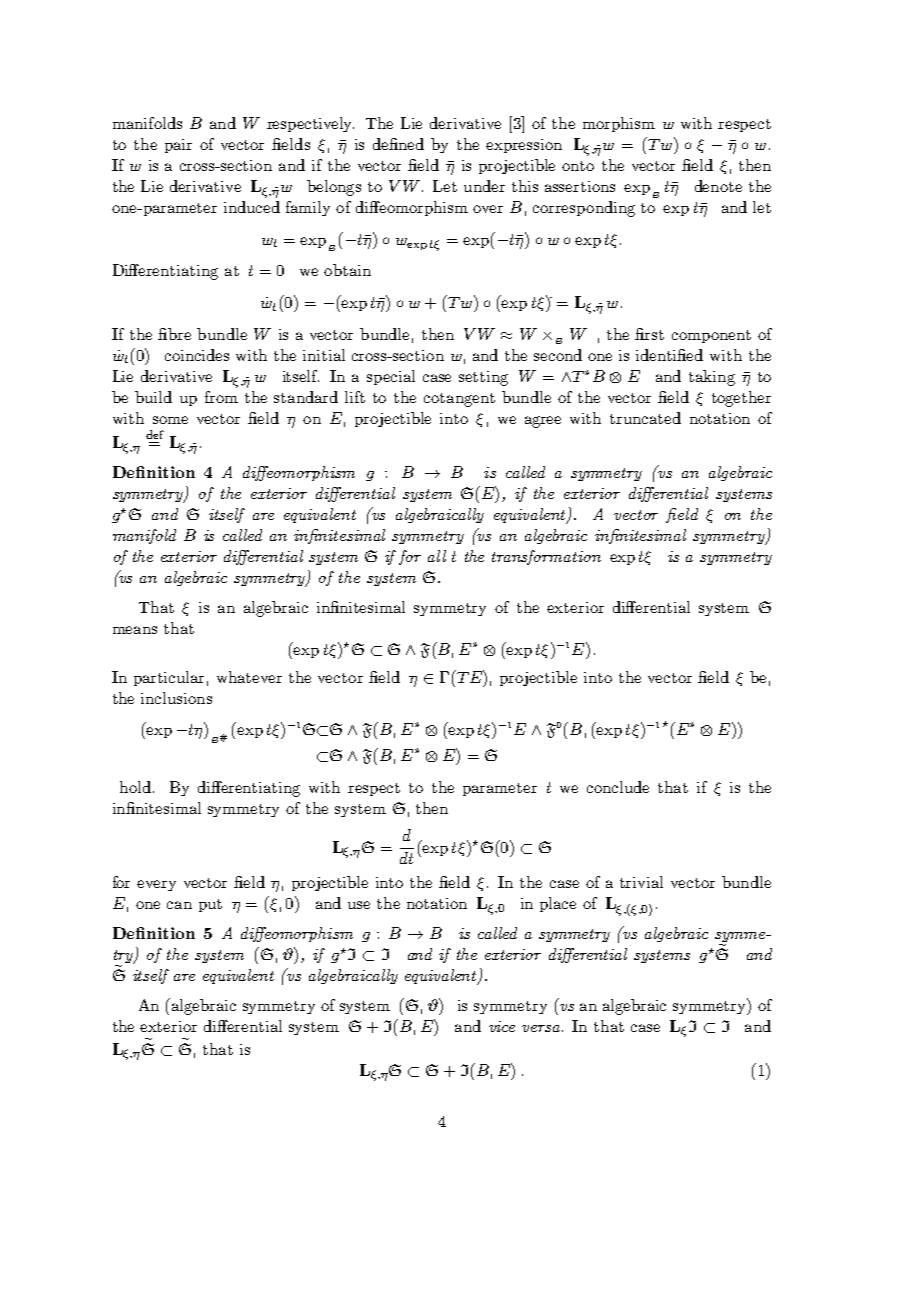  I want to click on from, so click(221, 397).
